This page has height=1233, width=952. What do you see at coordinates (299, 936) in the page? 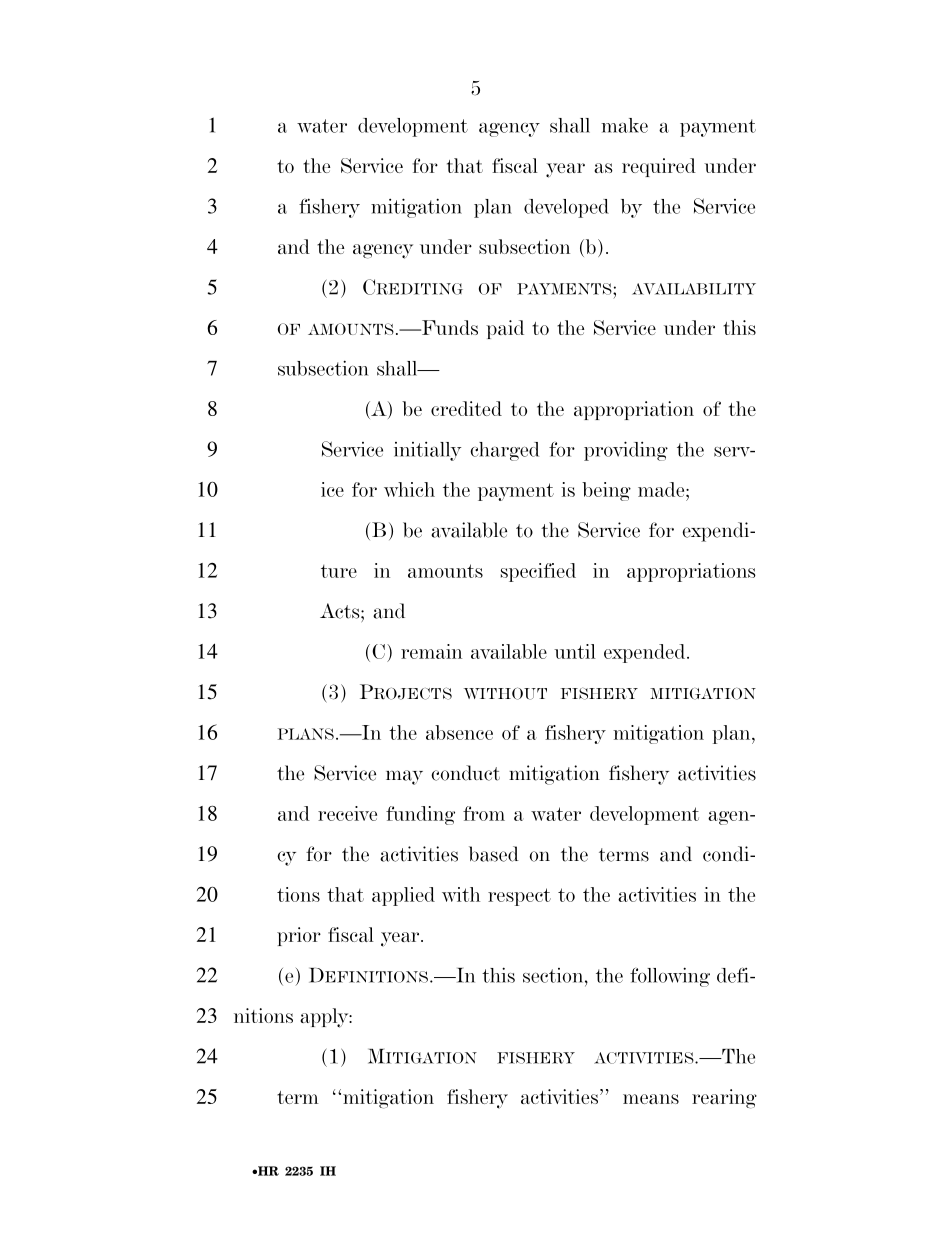
I see `prior` at bounding box center [299, 936].
